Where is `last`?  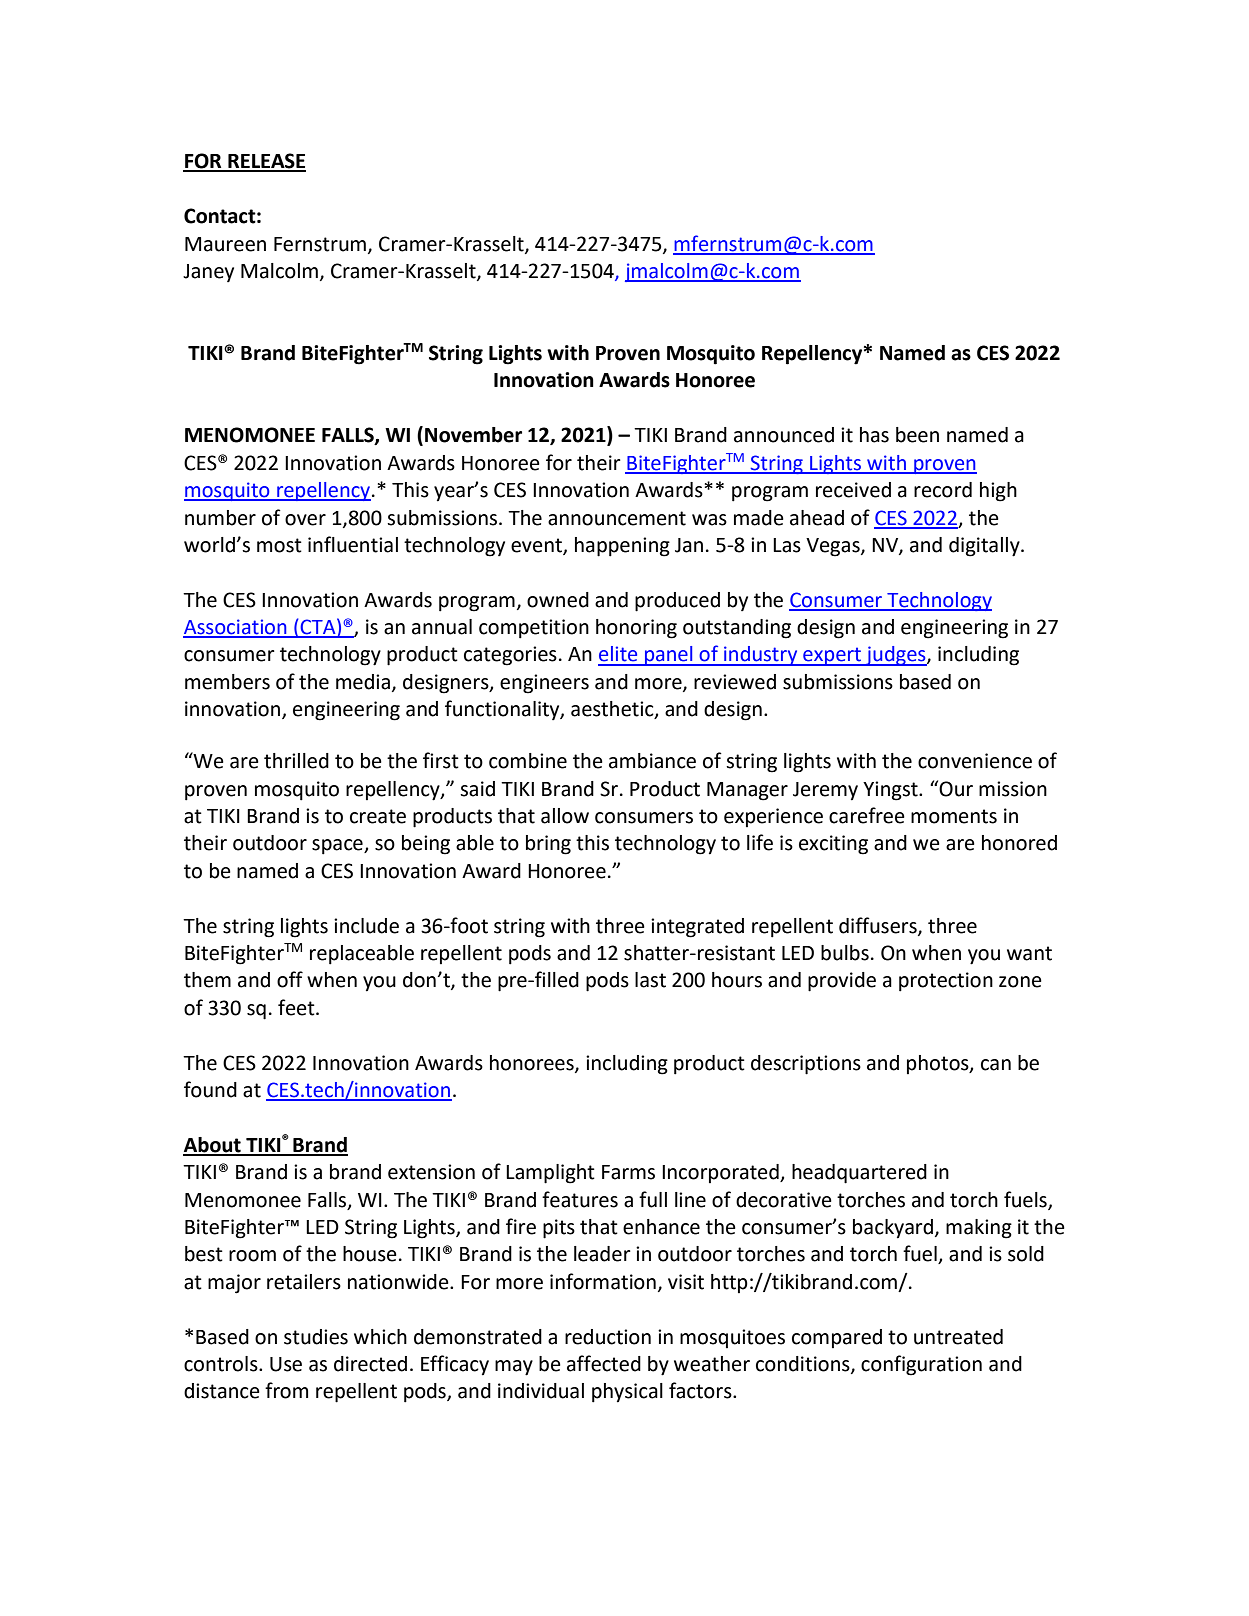 last is located at coordinates (650, 980).
